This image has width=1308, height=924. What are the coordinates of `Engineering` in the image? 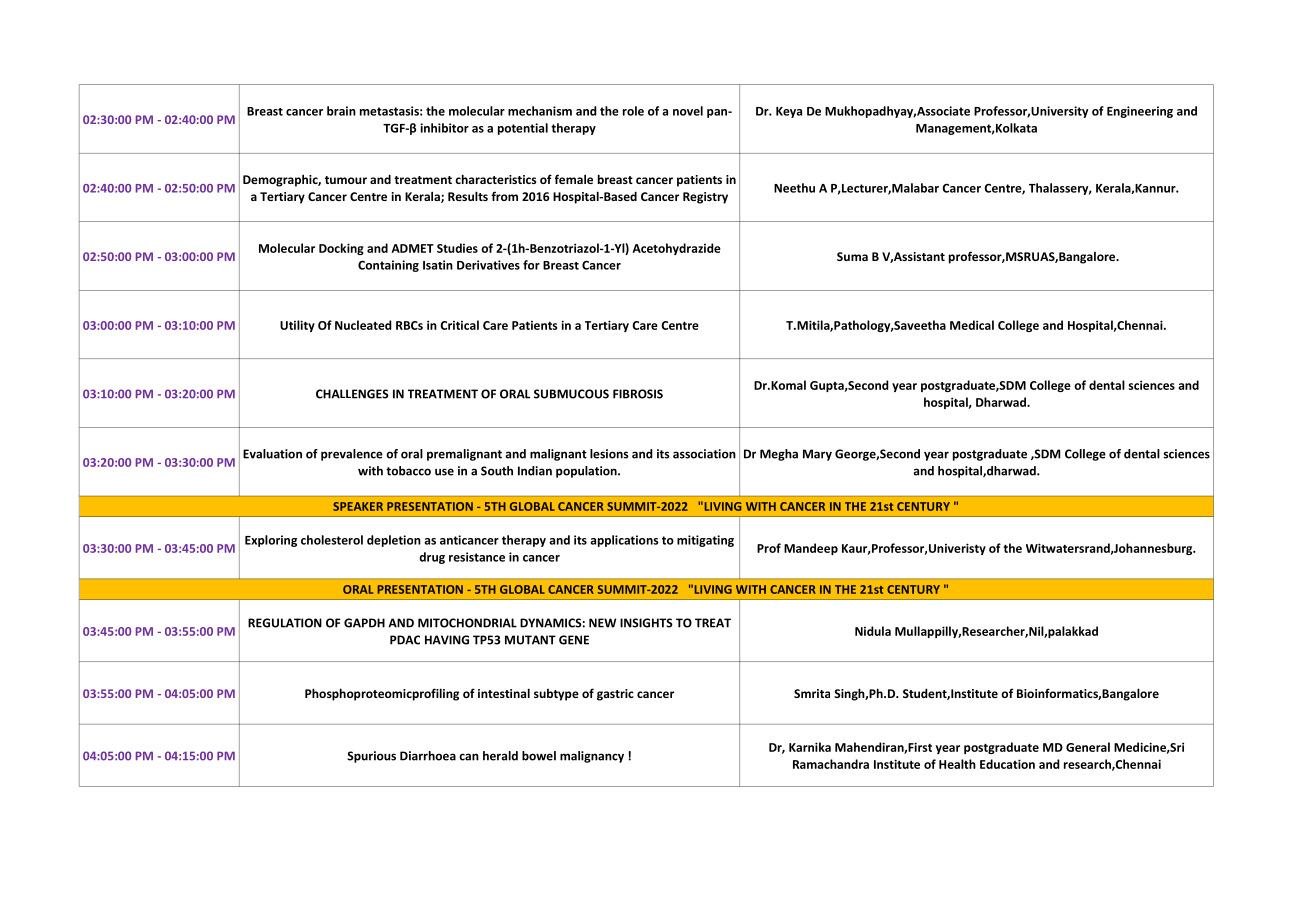 It's located at (1140, 112).
